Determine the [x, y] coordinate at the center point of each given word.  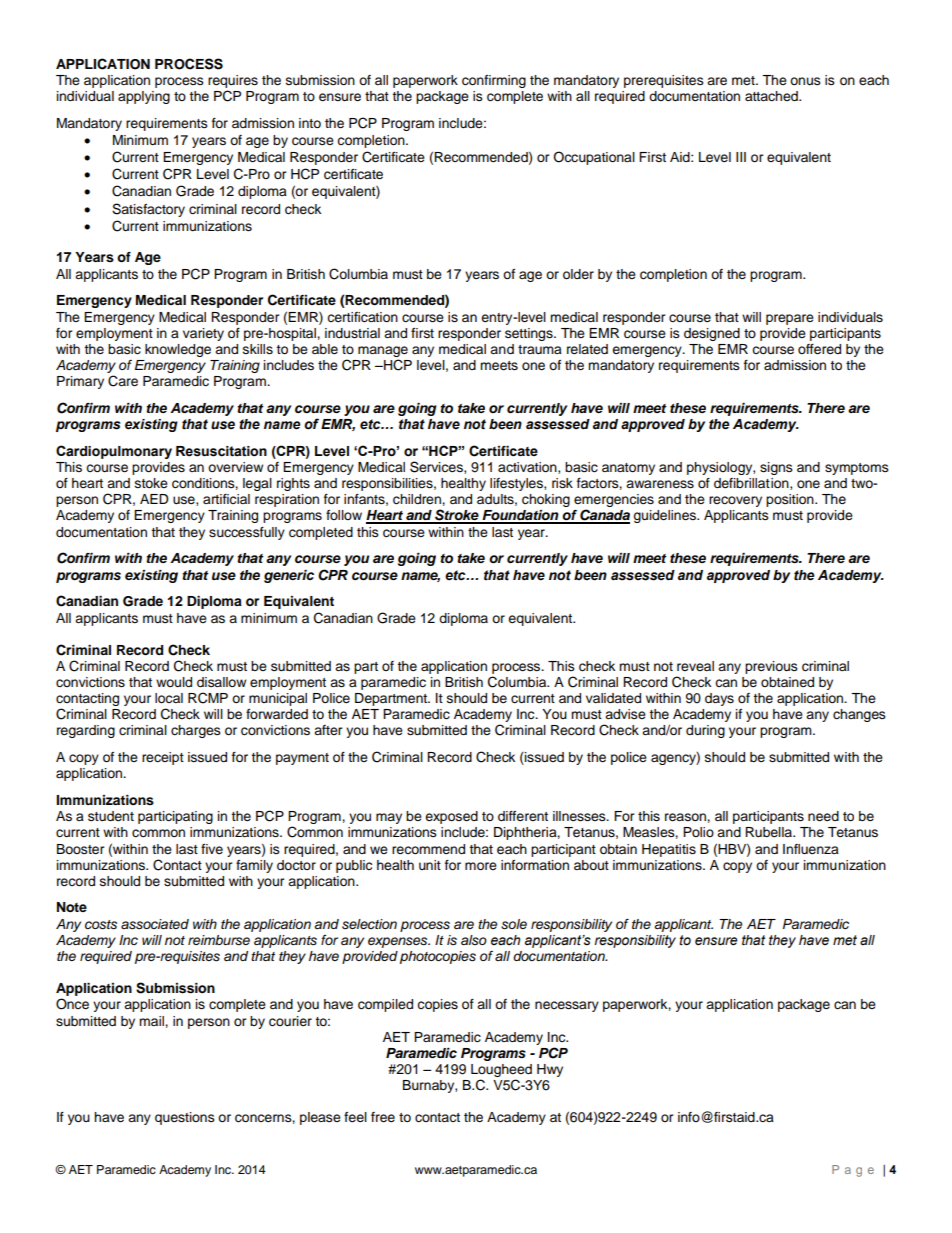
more [481, 866]
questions [185, 1118]
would [174, 682]
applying [144, 97]
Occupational [594, 158]
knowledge [178, 350]
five [212, 849]
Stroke [457, 516]
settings [530, 334]
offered [819, 349]
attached [772, 96]
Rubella [770, 832]
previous [771, 667]
